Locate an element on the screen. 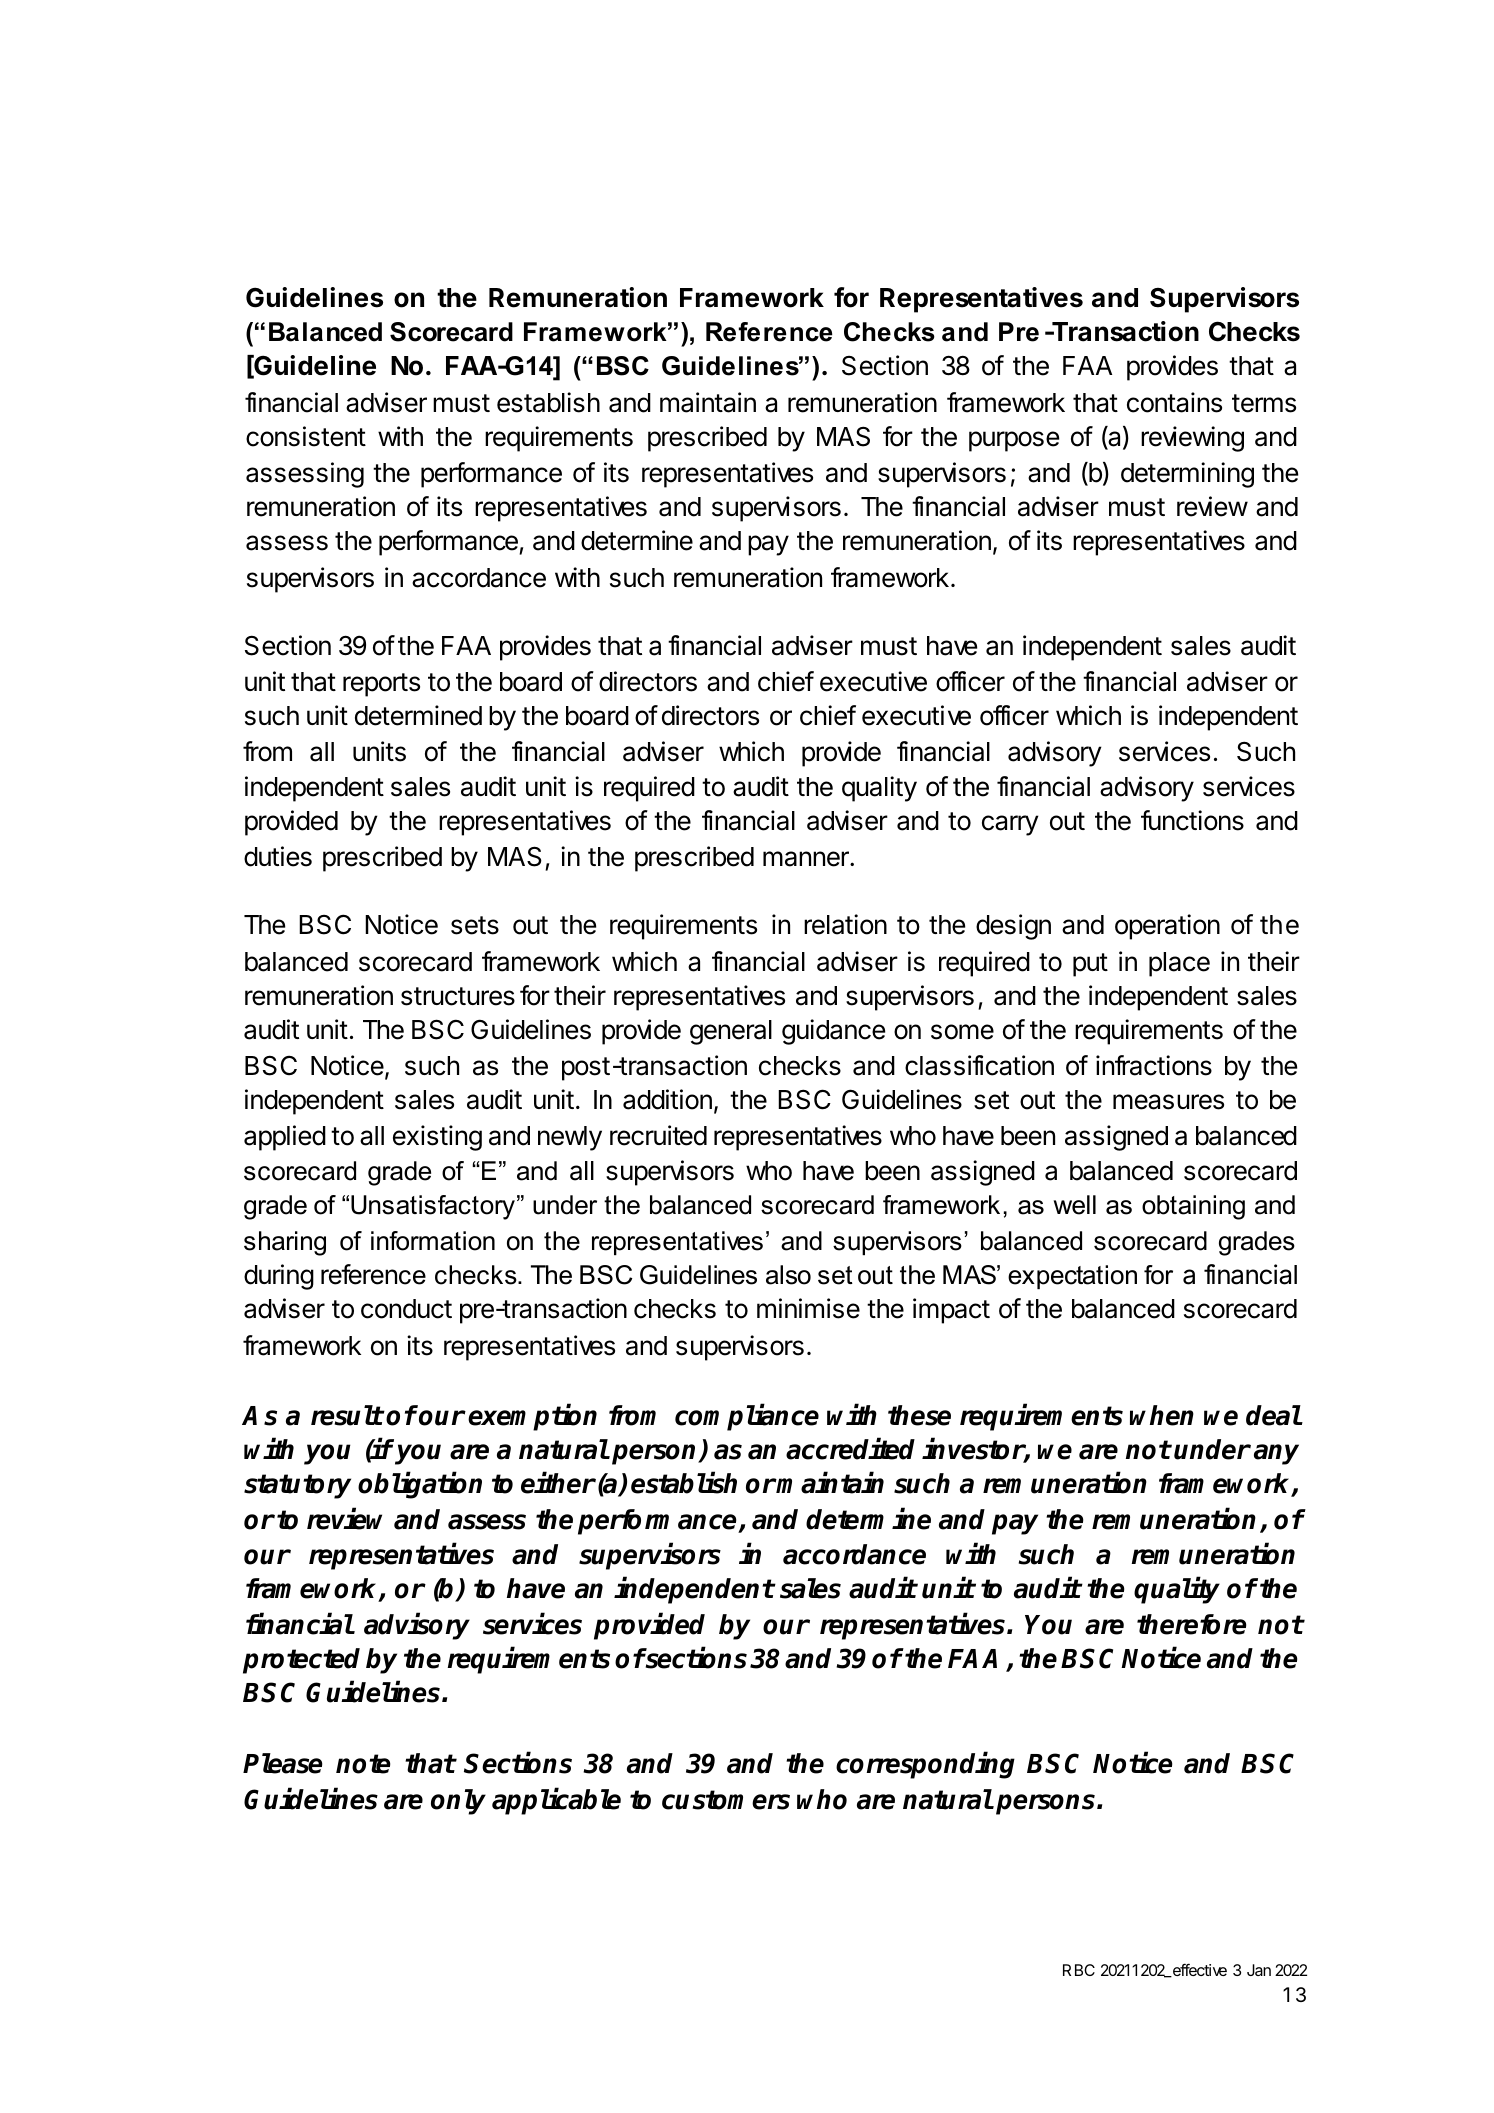 This screenshot has width=1494, height=2113. operation is located at coordinates (1167, 927).
